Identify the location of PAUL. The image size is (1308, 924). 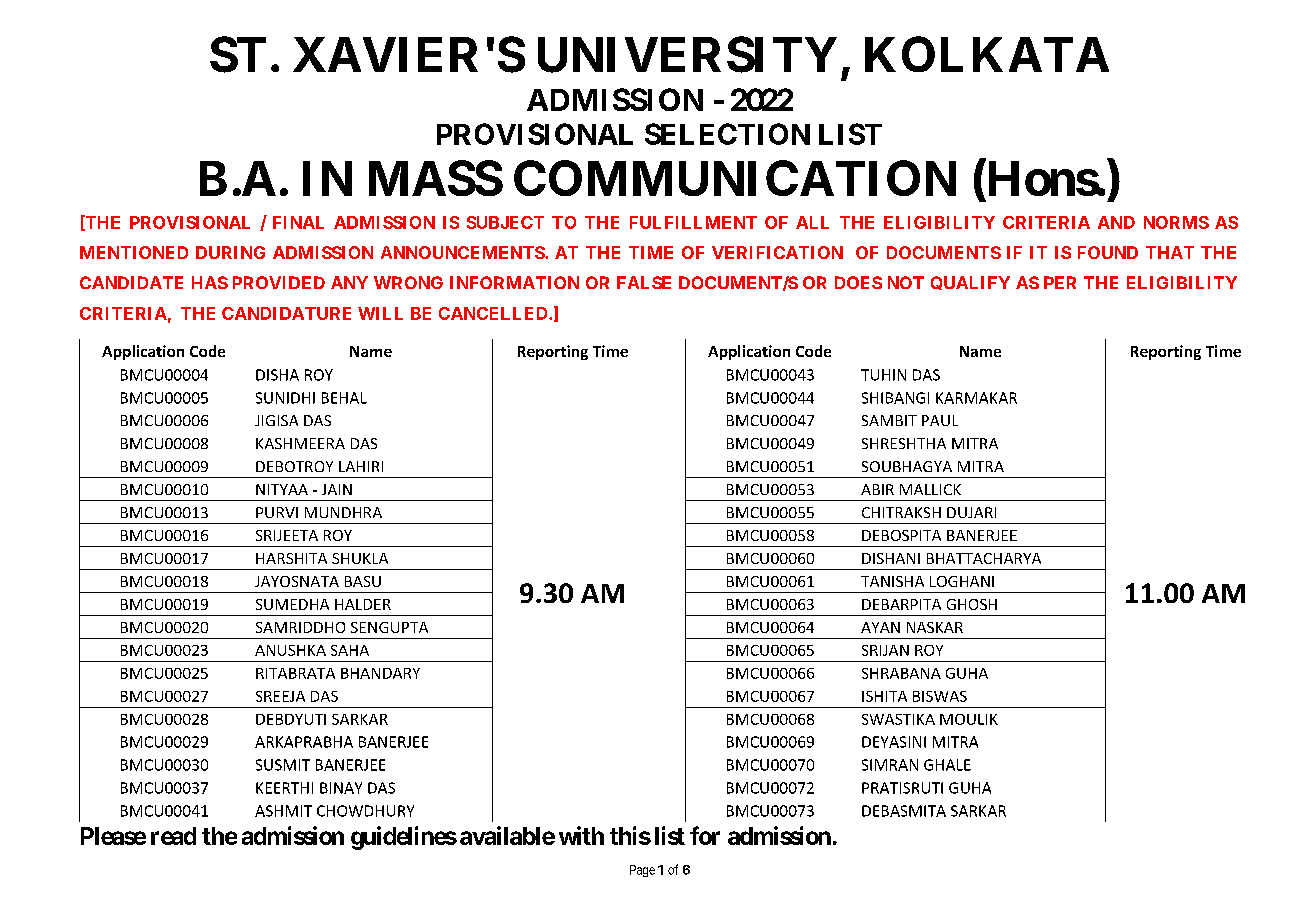
(940, 420).
